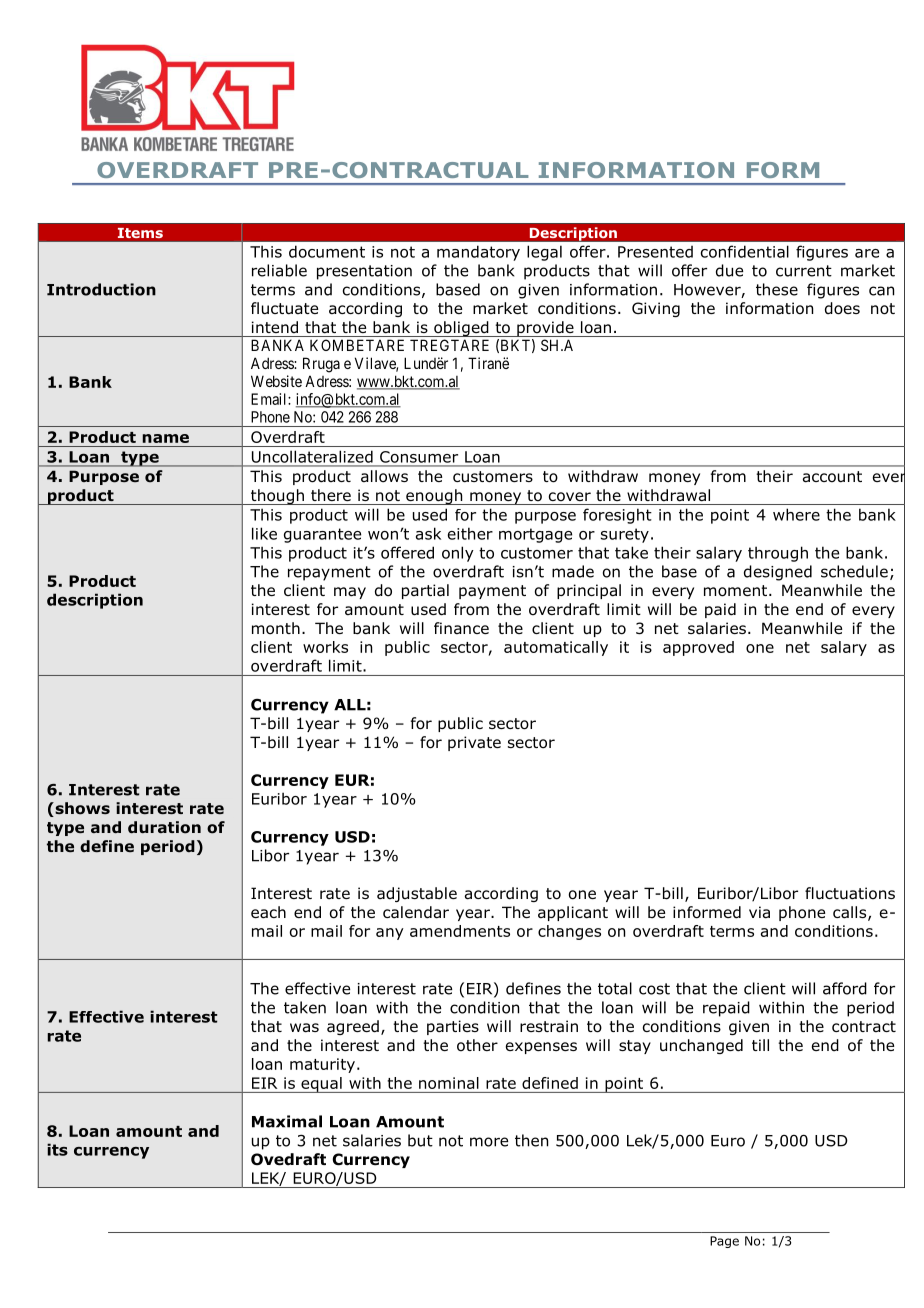  I want to click on only, so click(458, 554).
